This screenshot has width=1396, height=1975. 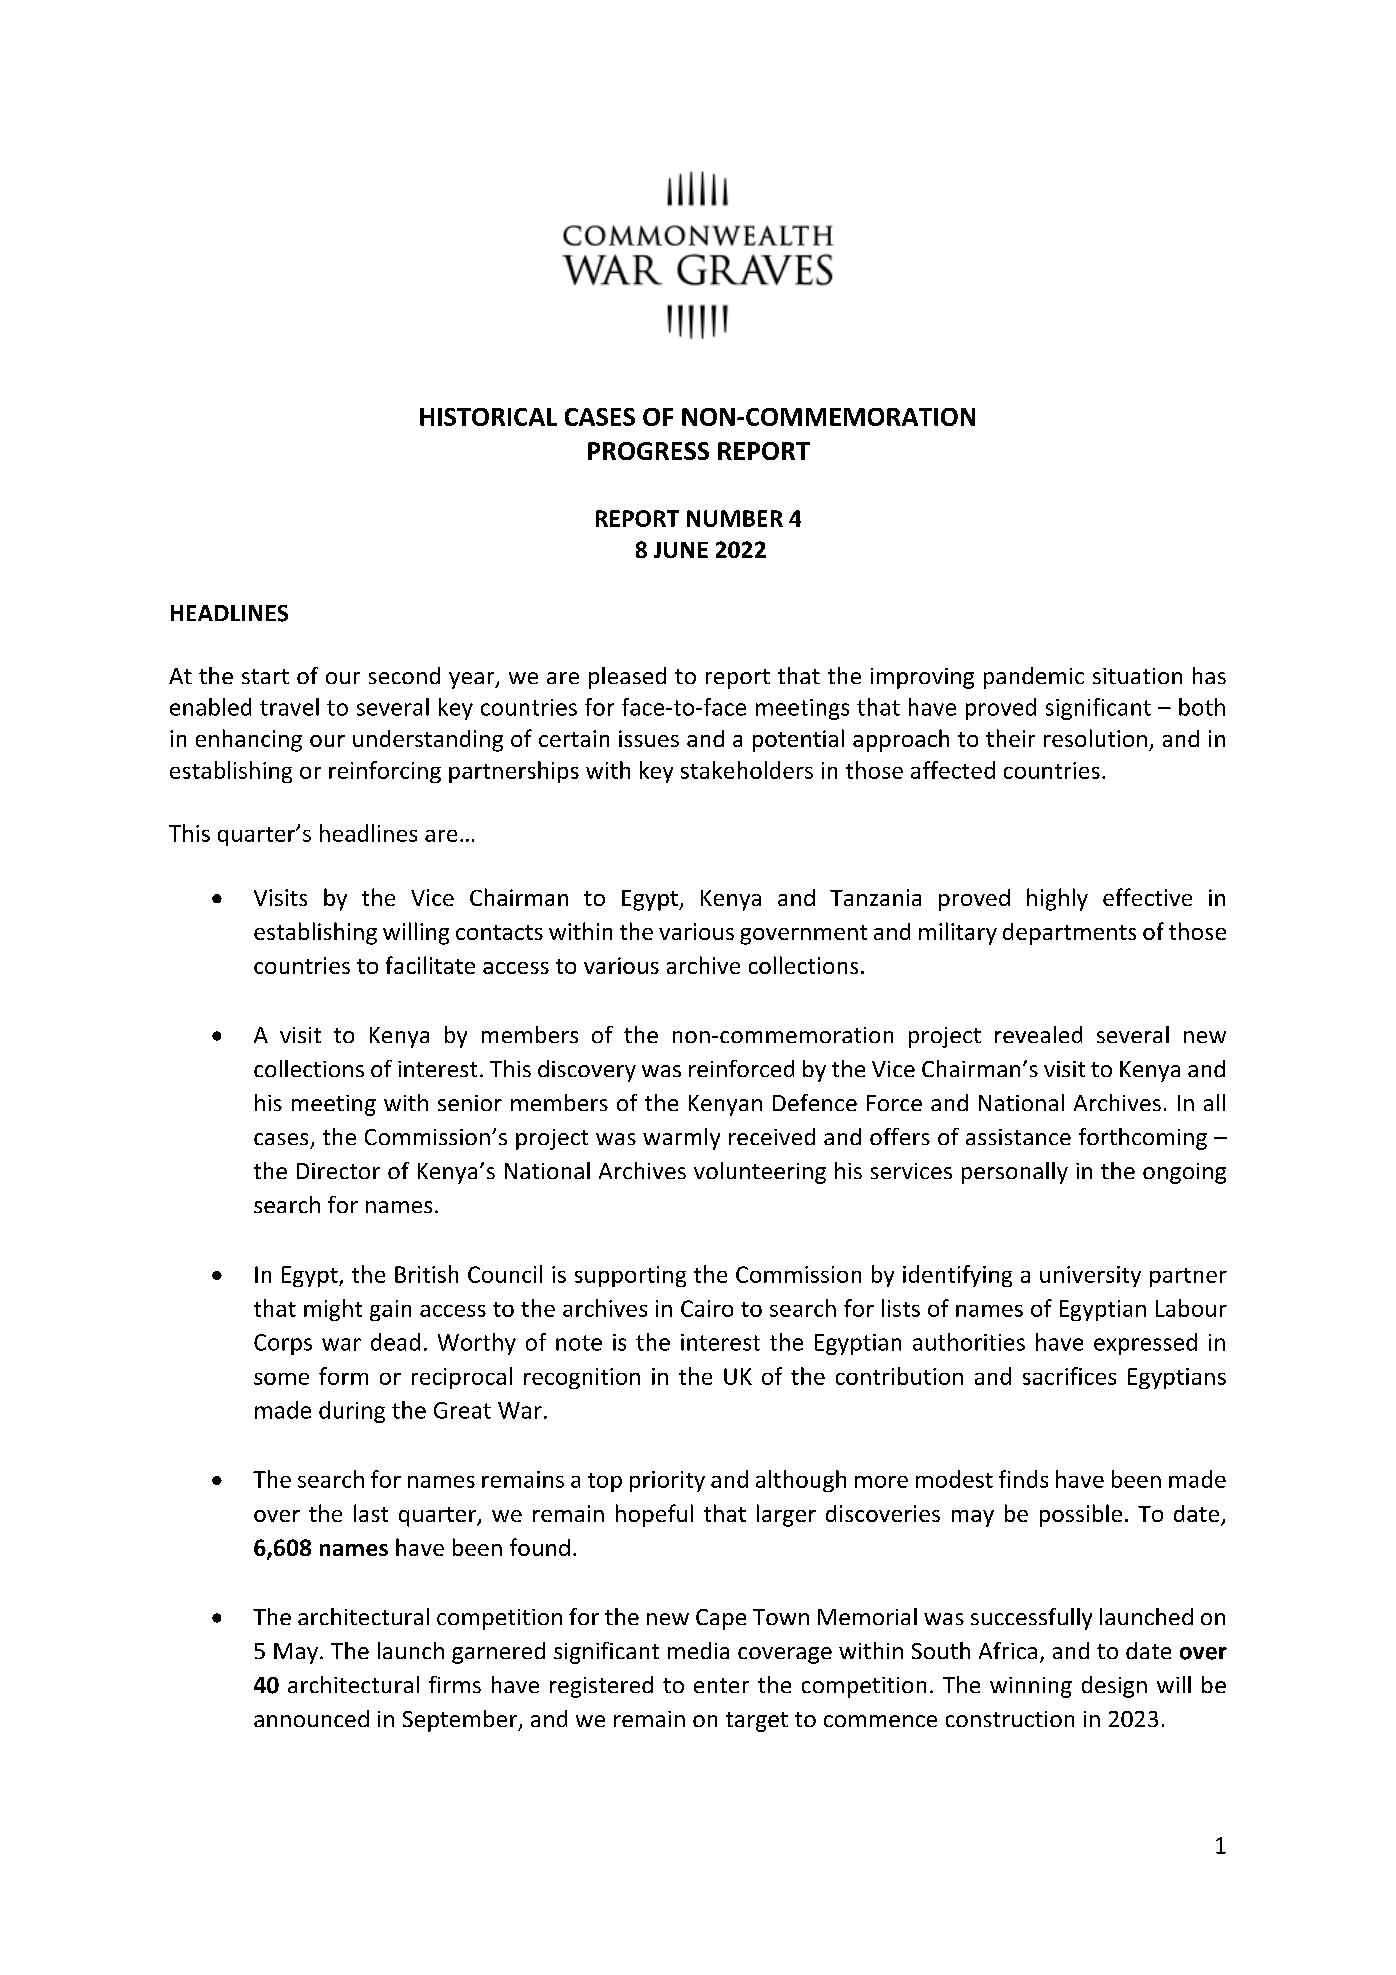 I want to click on during, so click(x=352, y=1412).
